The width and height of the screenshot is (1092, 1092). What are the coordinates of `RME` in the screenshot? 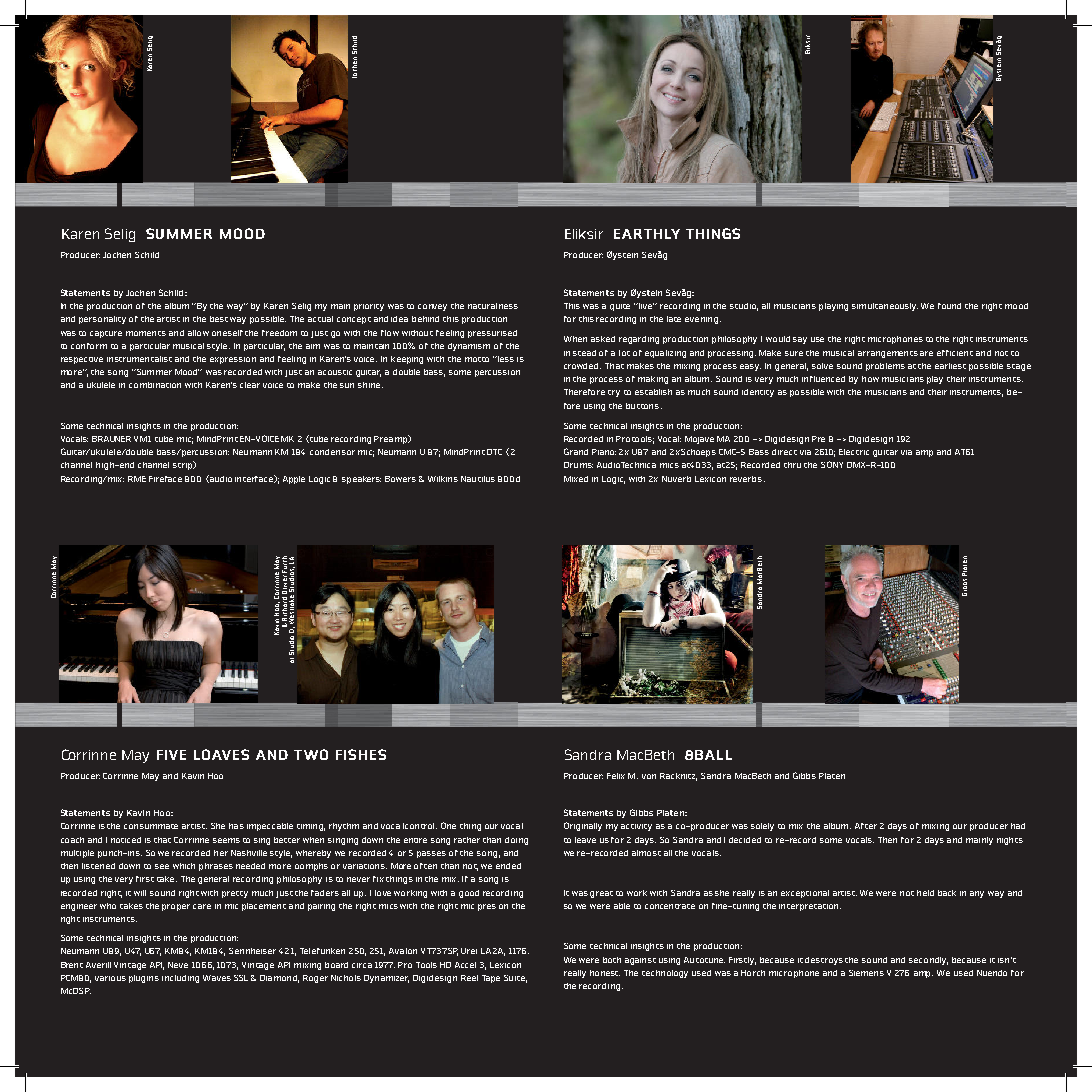 It's located at (137, 479).
